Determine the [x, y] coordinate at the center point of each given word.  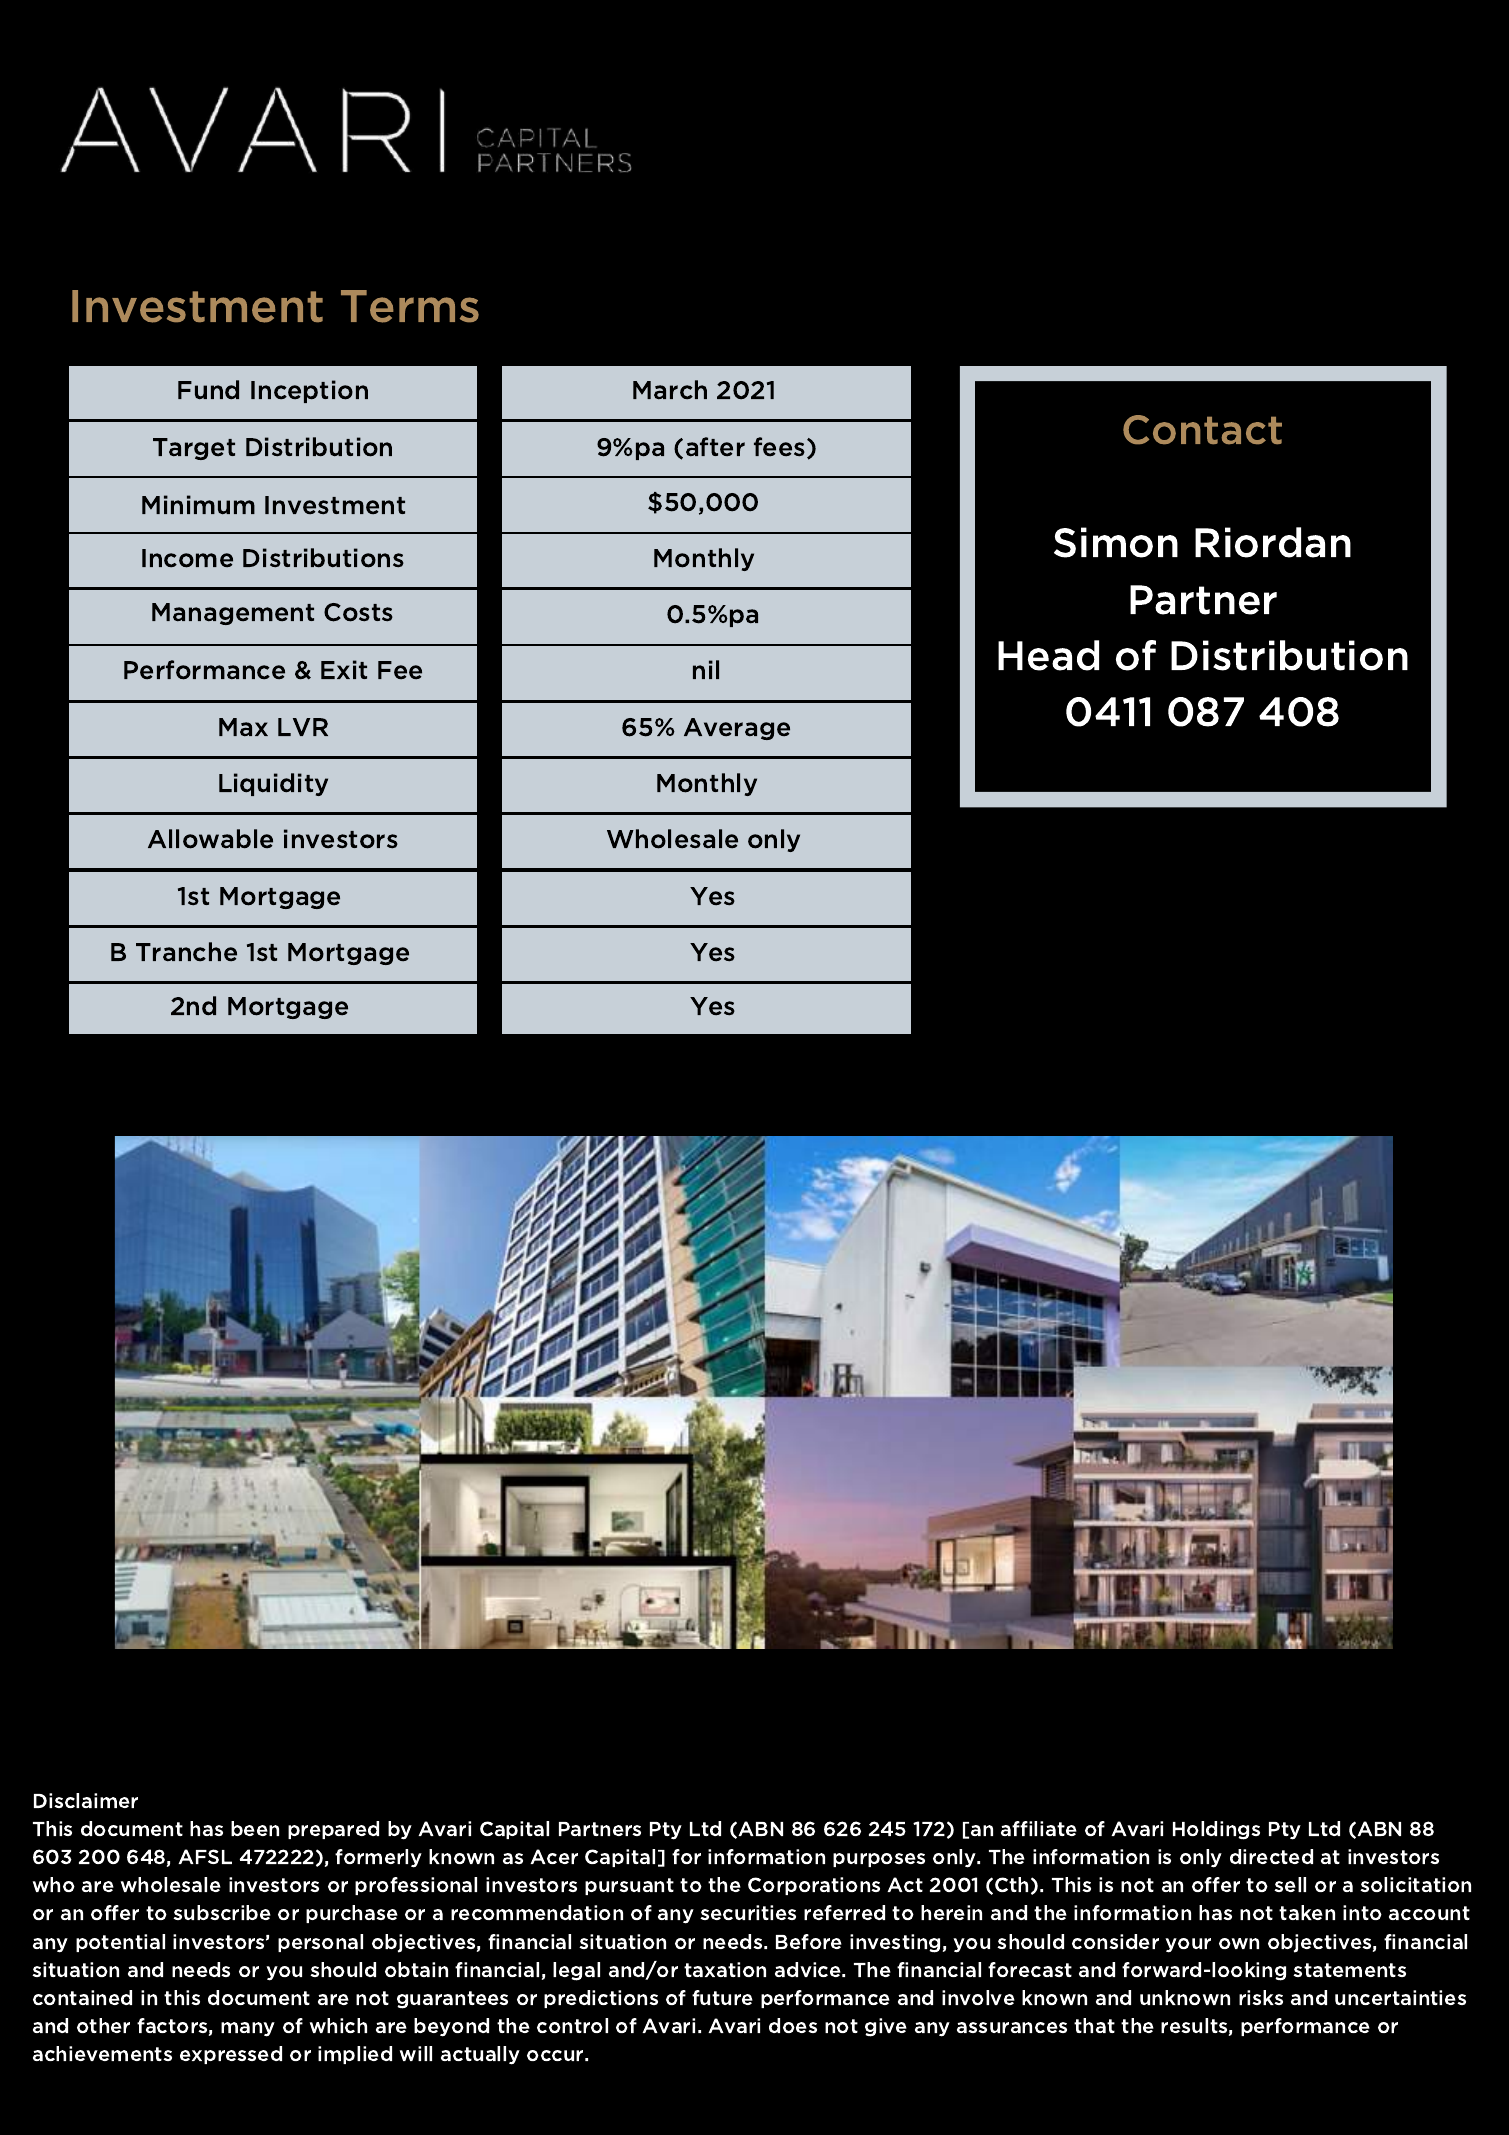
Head [1048, 655]
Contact [1202, 429]
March [670, 389]
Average [737, 729]
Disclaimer [86, 1800]
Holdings [1216, 1830]
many [248, 2029]
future [722, 1997]
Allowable [210, 839]
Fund [208, 389]
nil [706, 669]
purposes [879, 1860]
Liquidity [273, 784]
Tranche [186, 951]
